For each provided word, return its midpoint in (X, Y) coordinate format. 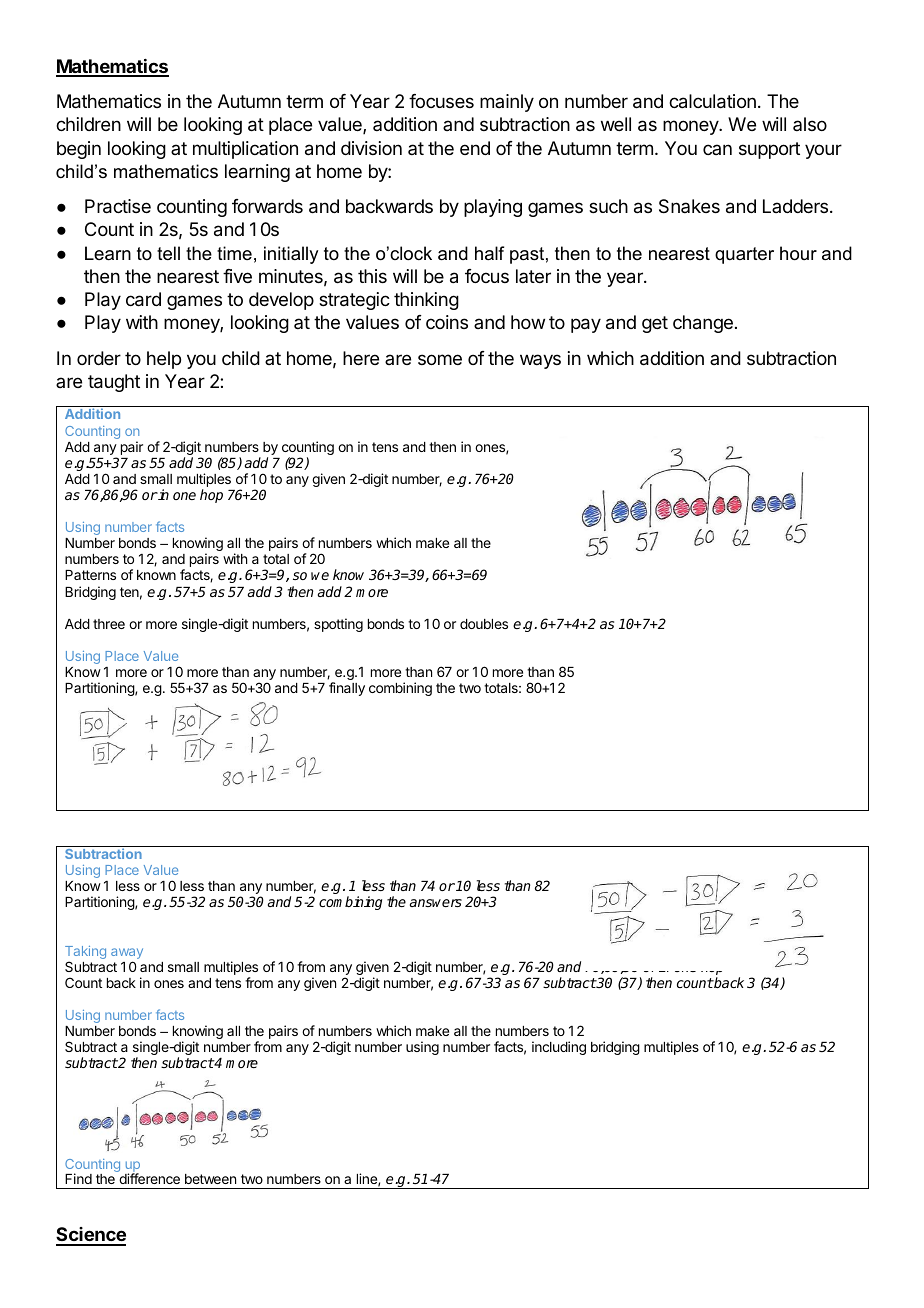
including (559, 1048)
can (717, 149)
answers (436, 903)
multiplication (245, 150)
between (210, 1179)
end (475, 148)
